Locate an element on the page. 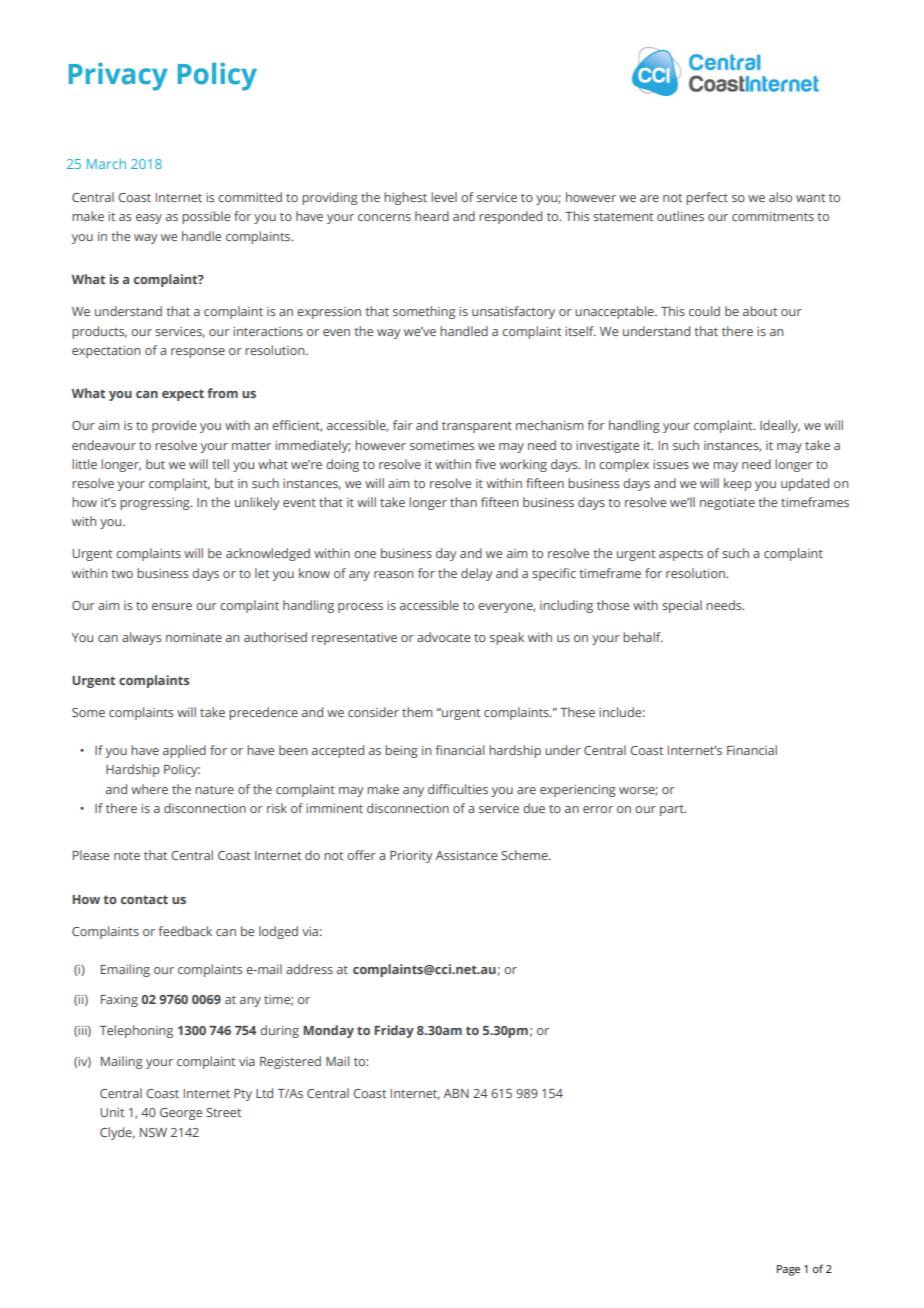 The height and width of the document is (1308, 924). perfect is located at coordinates (707, 198).
